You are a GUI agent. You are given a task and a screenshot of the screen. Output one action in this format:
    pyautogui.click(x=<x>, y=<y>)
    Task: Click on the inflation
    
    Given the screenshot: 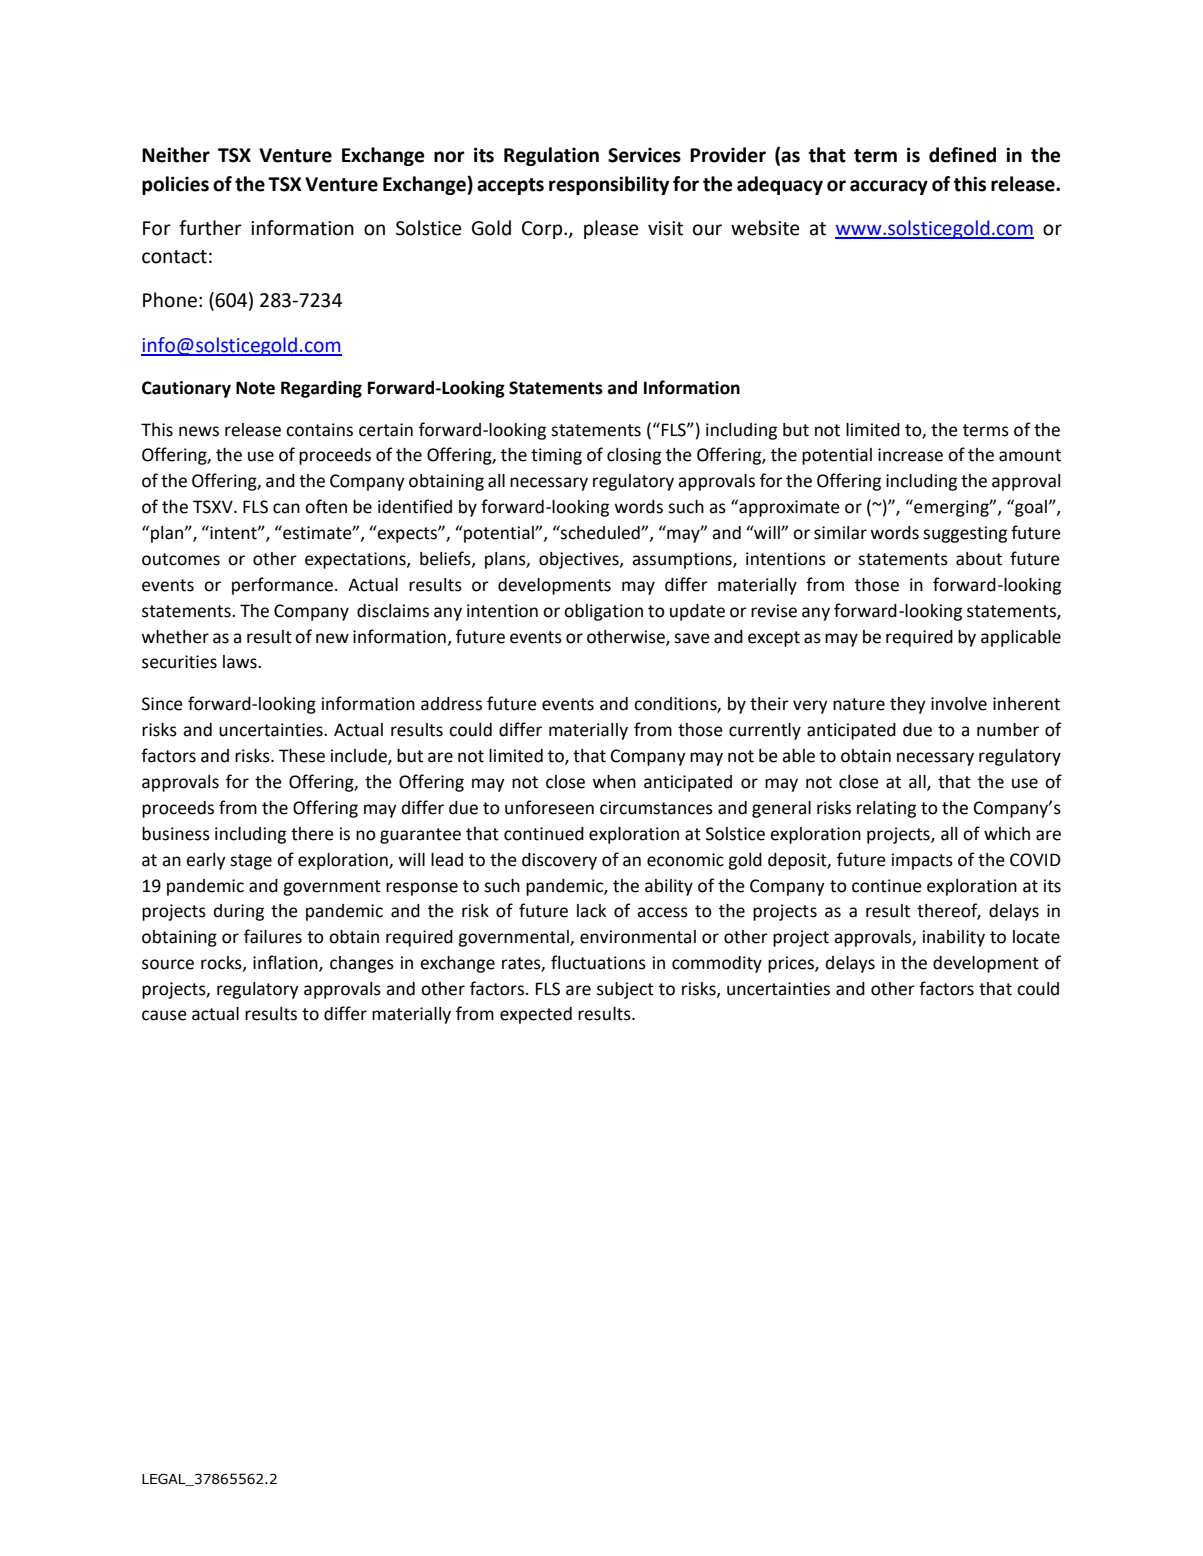 What is the action you would take?
    pyautogui.click(x=286, y=963)
